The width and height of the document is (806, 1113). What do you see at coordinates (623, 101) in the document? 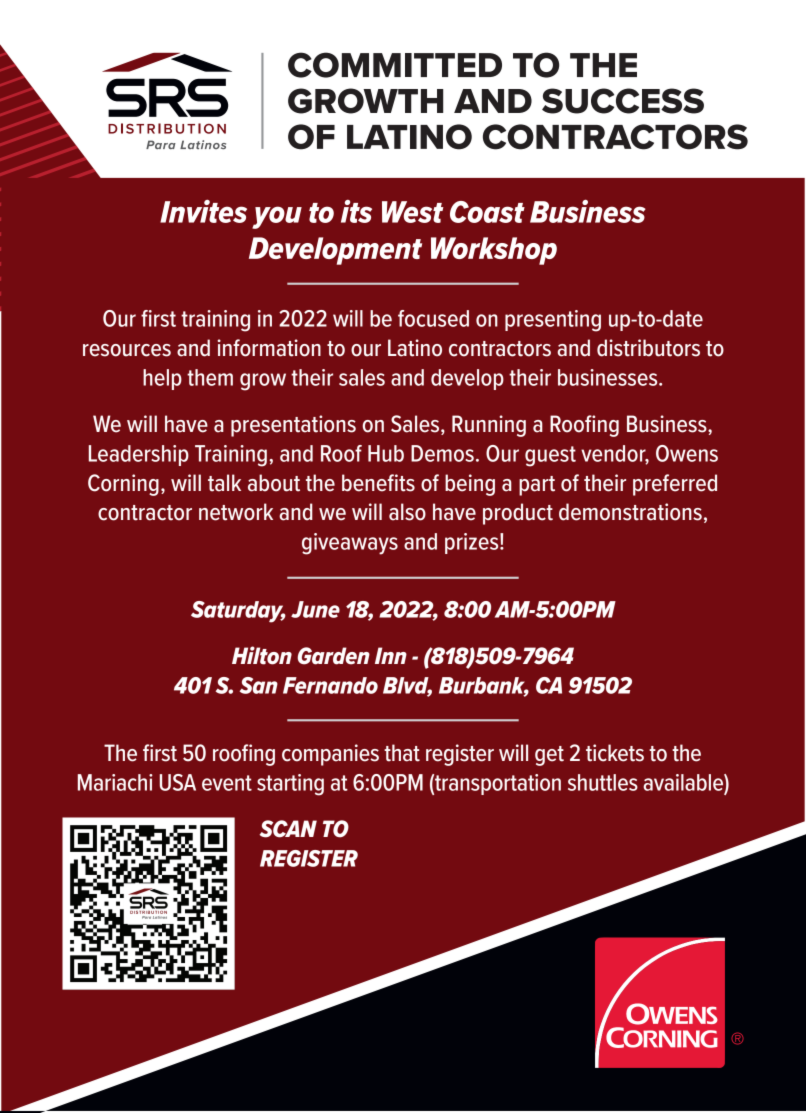
I see `SUCCESS` at bounding box center [623, 101].
